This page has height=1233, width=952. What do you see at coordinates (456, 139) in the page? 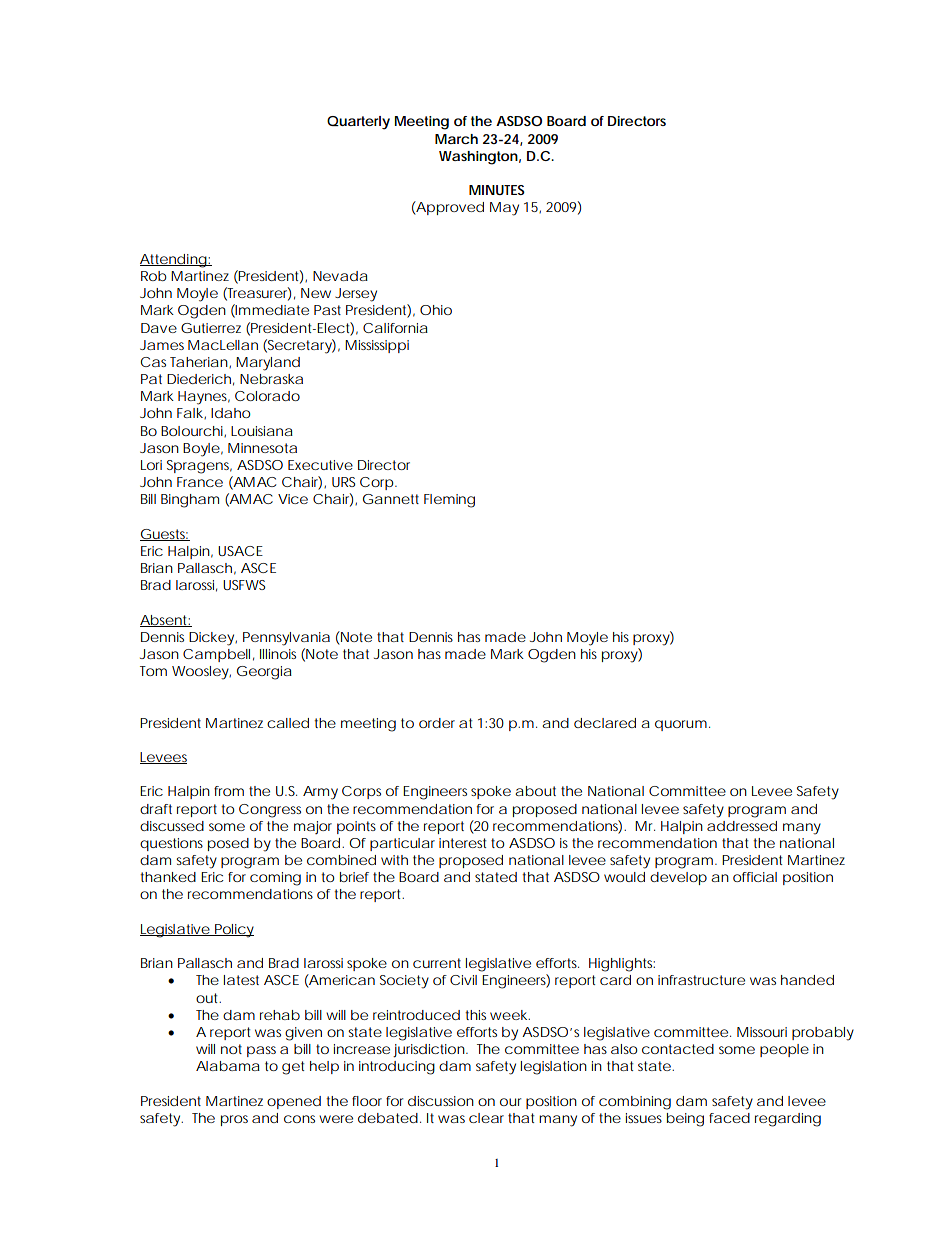
I see `March` at bounding box center [456, 139].
